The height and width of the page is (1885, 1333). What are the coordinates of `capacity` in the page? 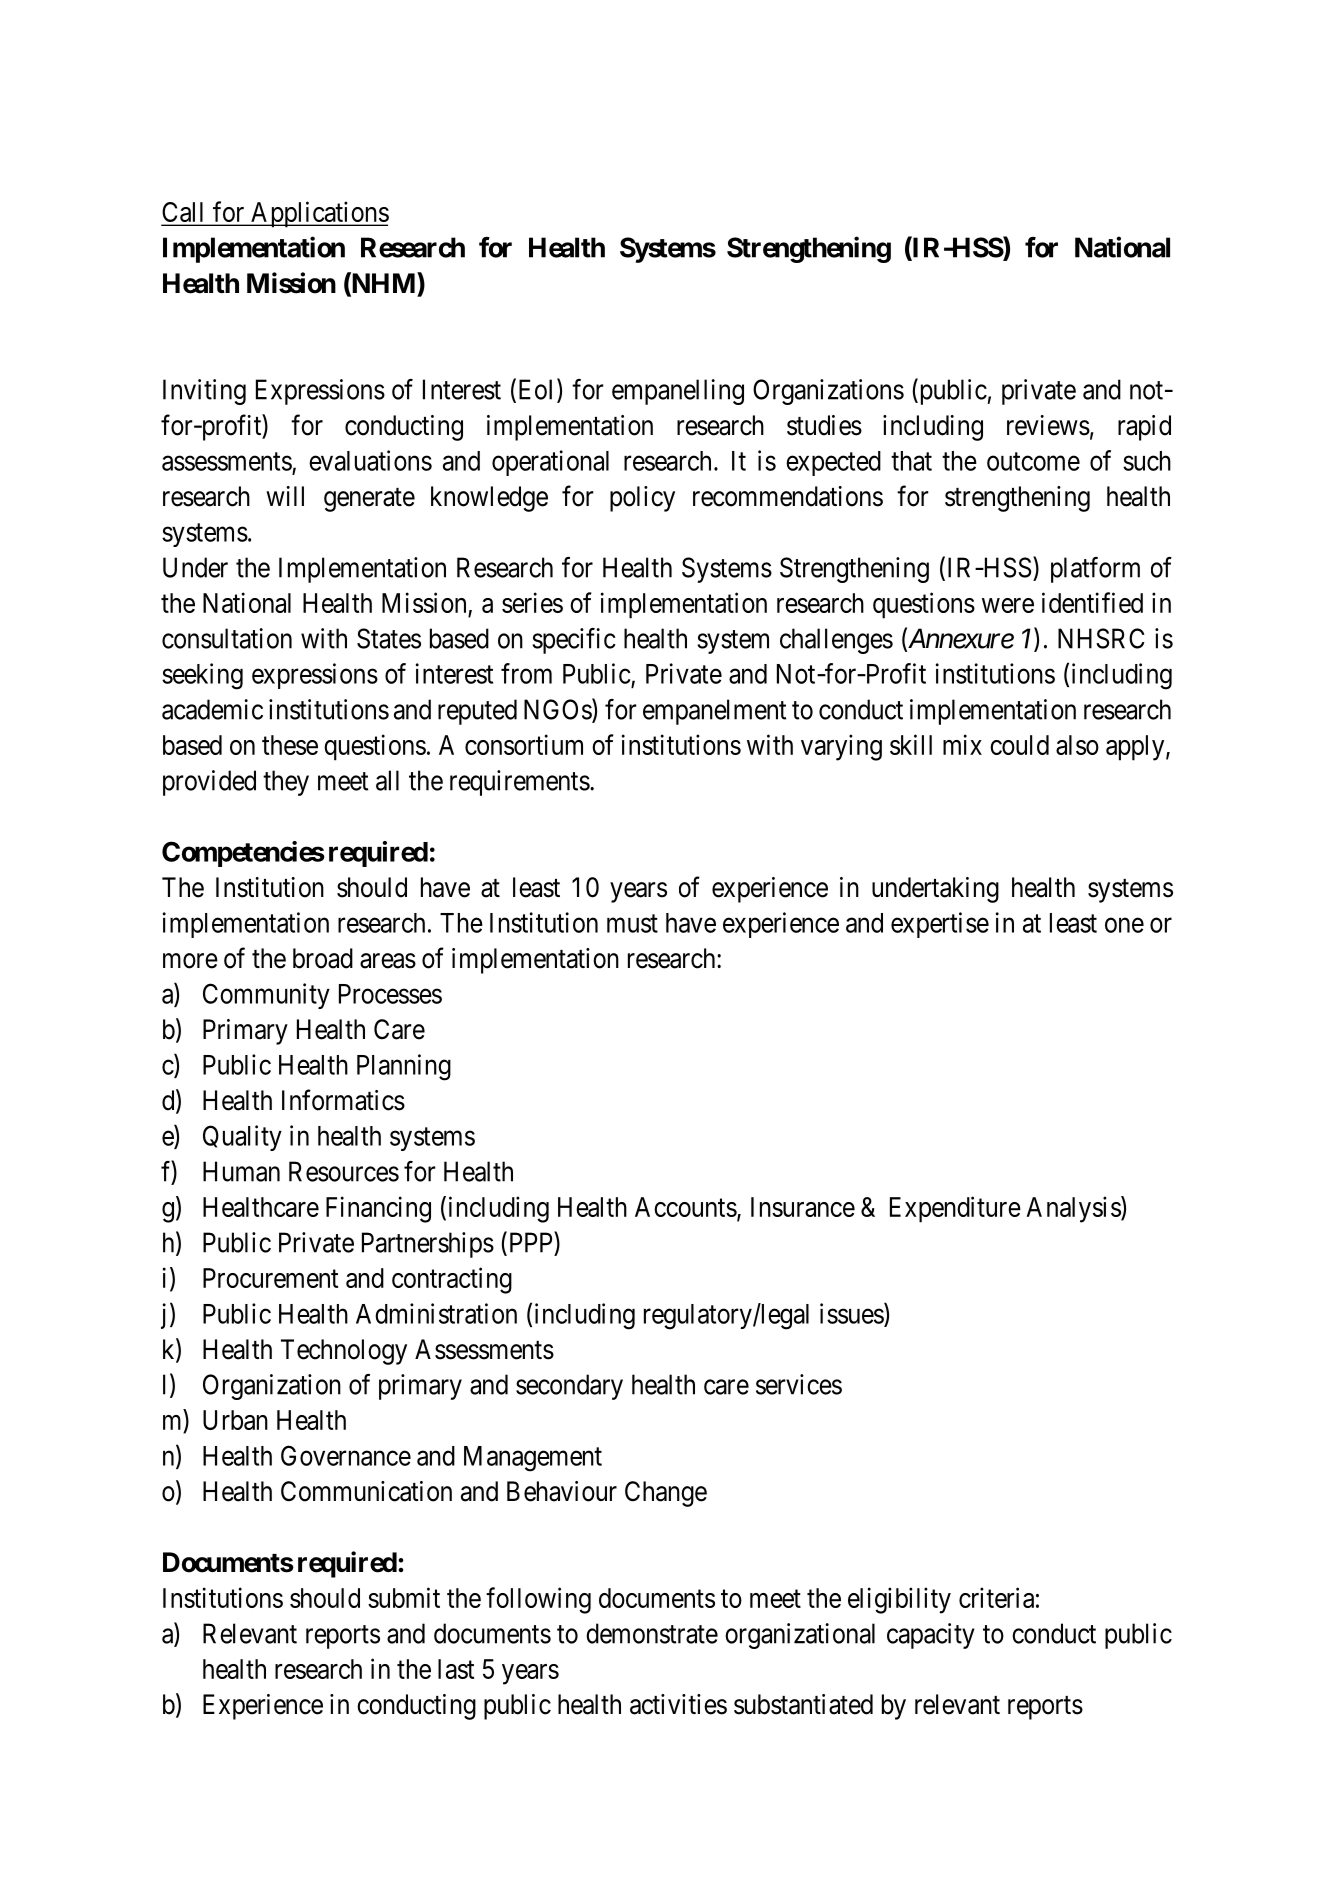 It's located at (931, 1636).
